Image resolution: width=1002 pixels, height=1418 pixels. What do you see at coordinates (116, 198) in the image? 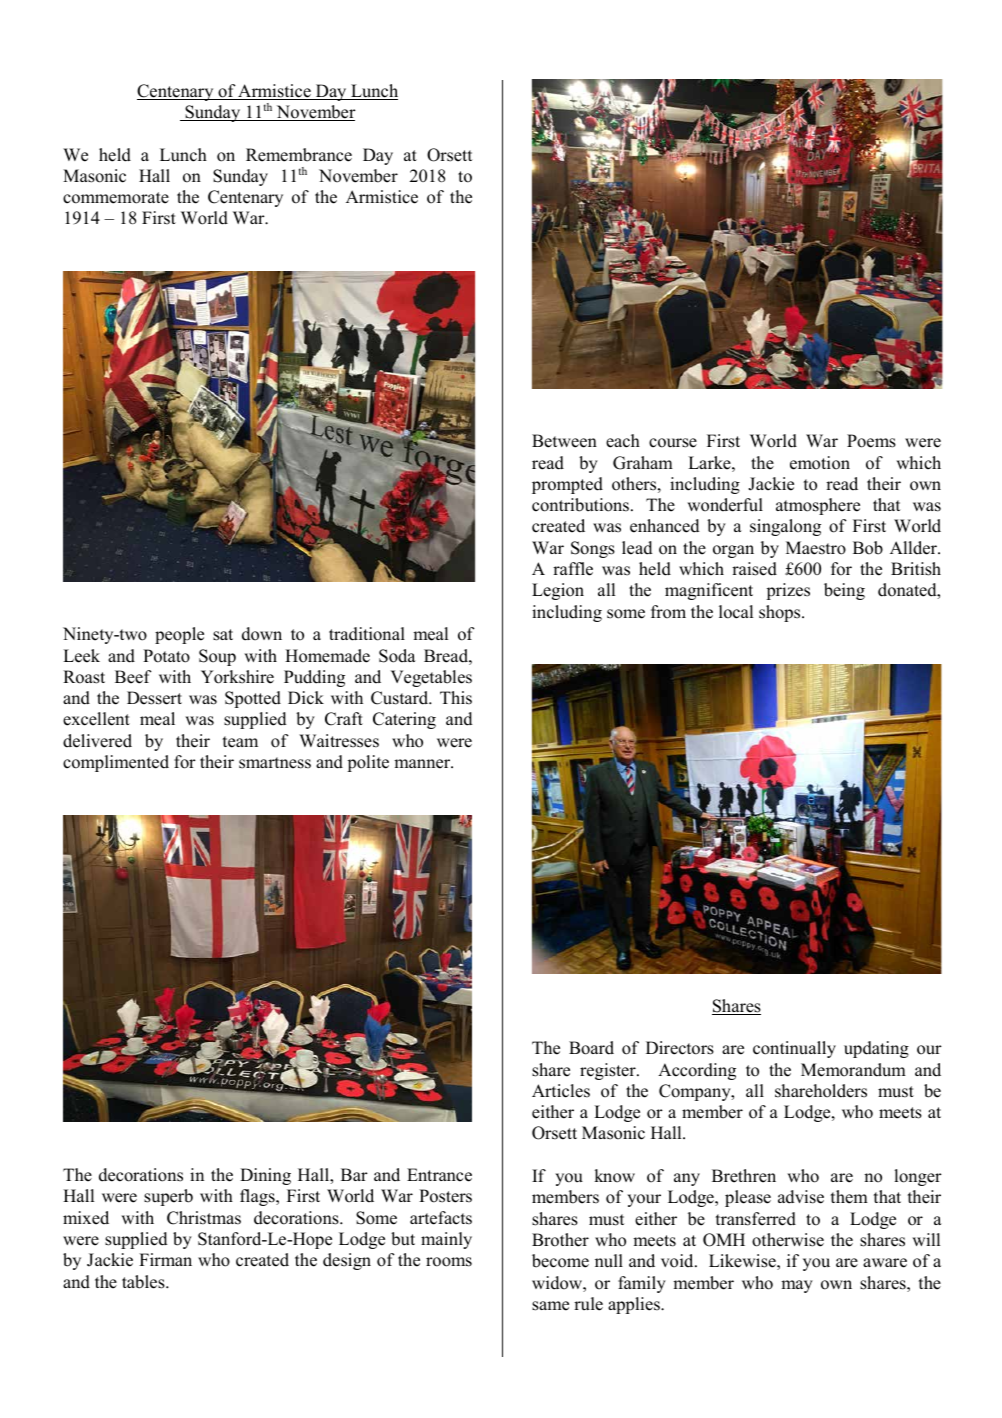
I see `commemorate` at bounding box center [116, 198].
